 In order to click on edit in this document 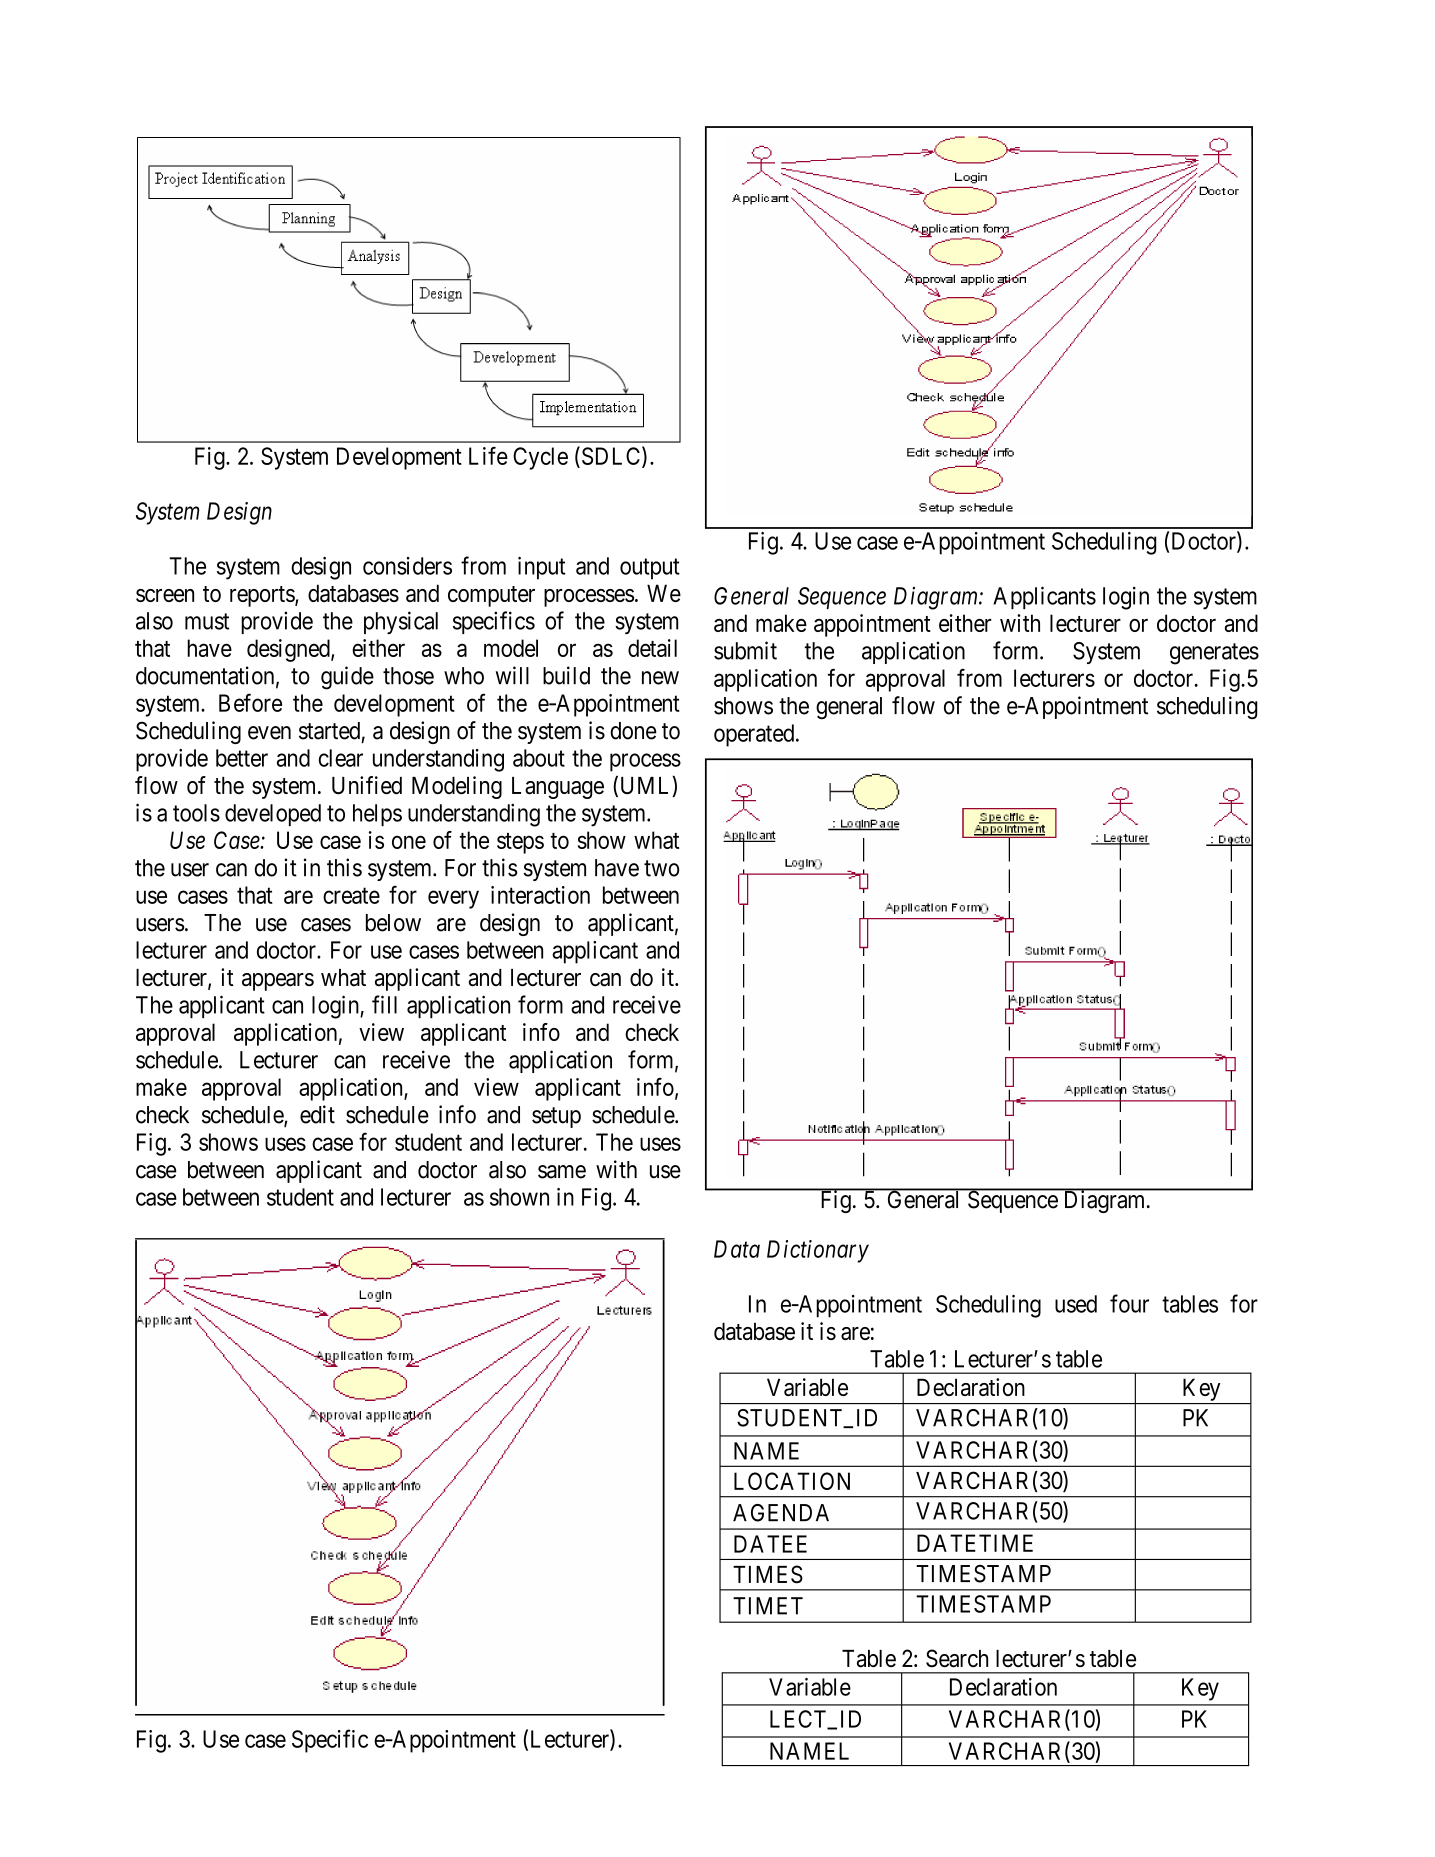, I will do `click(317, 1114)`.
